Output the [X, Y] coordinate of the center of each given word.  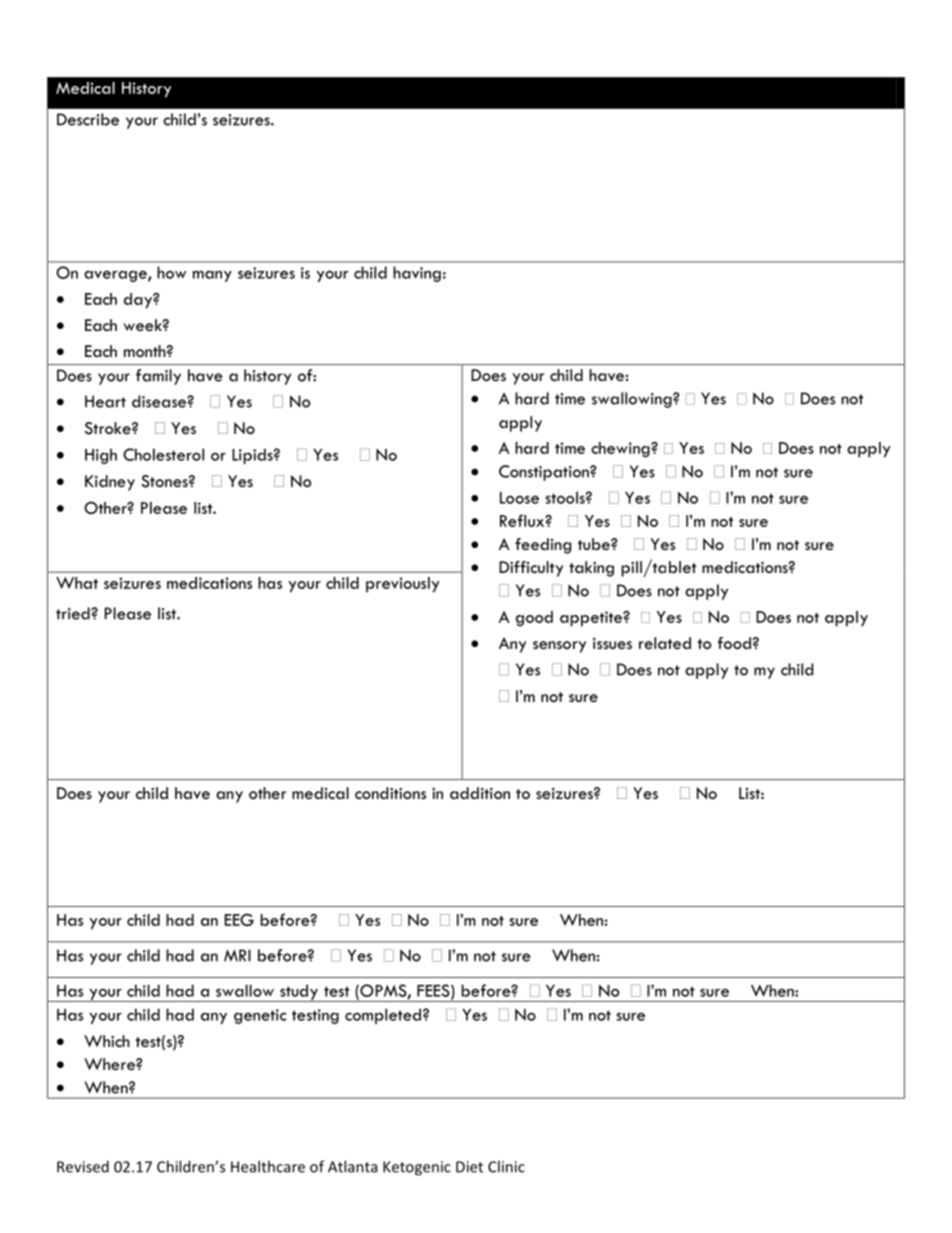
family [158, 377]
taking [591, 569]
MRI [237, 955]
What [77, 583]
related [665, 643]
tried [74, 613]
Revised [83, 1166]
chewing [621, 450]
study [299, 993]
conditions [390, 793]
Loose [519, 498]
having [417, 274]
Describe [88, 119]
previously [402, 585]
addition [480, 793]
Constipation [545, 473]
